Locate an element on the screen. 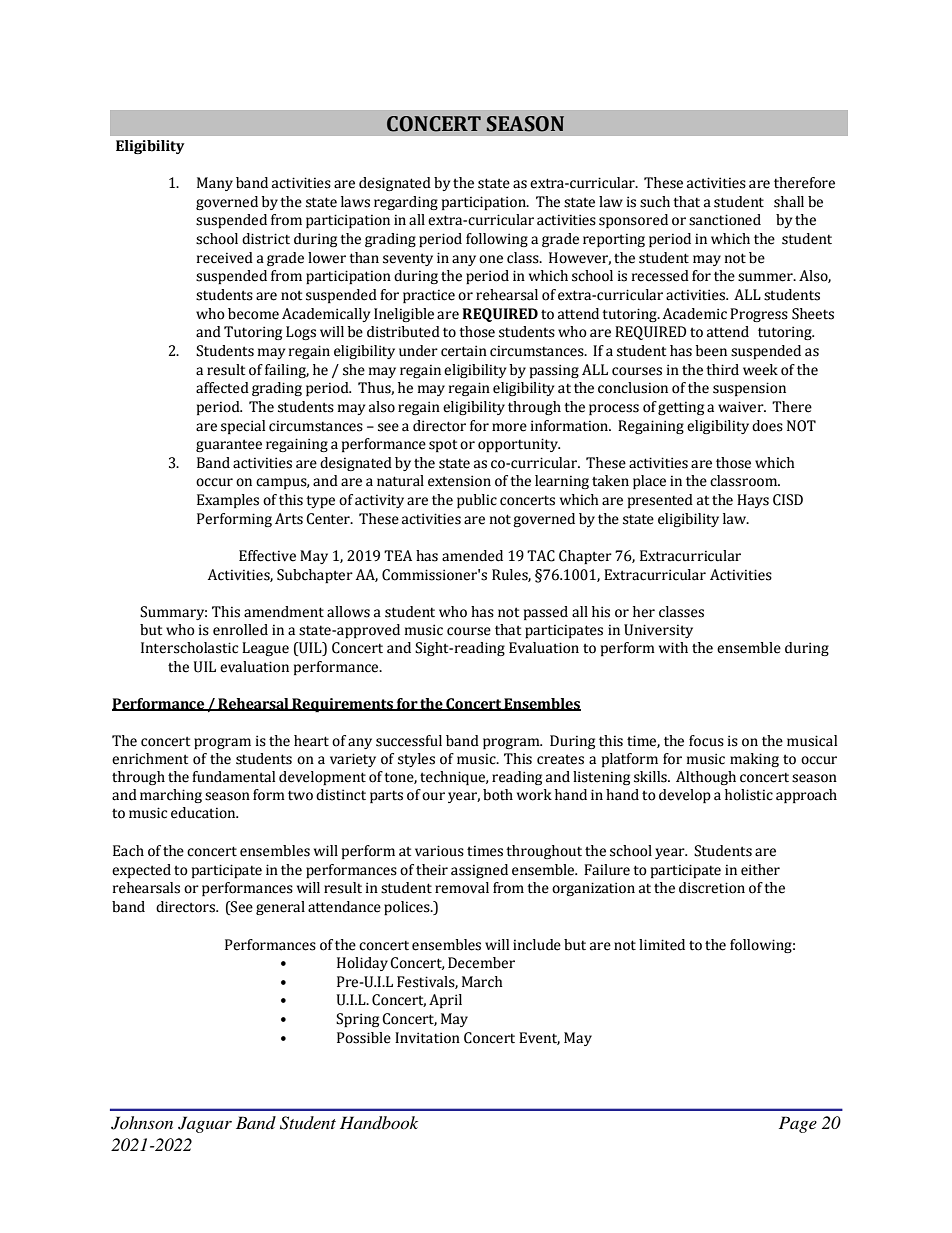 This screenshot has height=1233, width=952. Many is located at coordinates (215, 184).
